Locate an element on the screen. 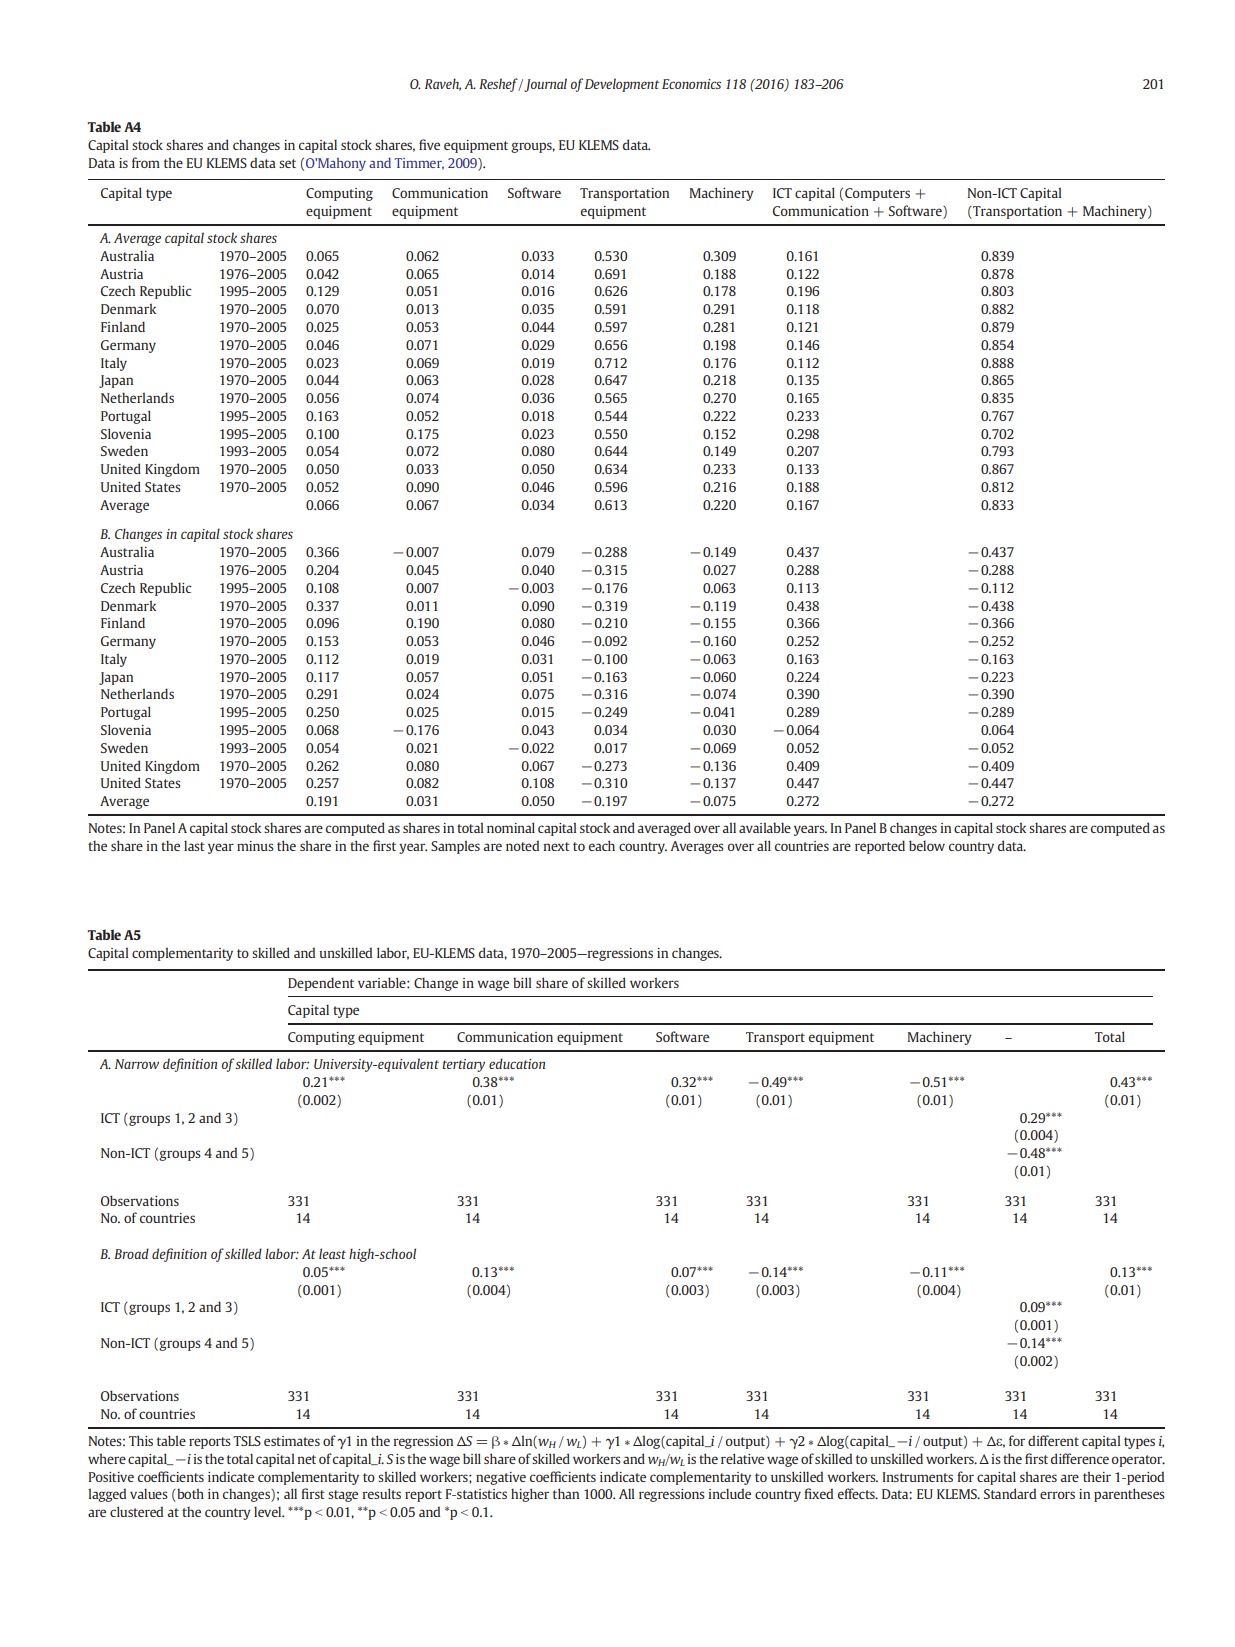  minus is located at coordinates (255, 846).
